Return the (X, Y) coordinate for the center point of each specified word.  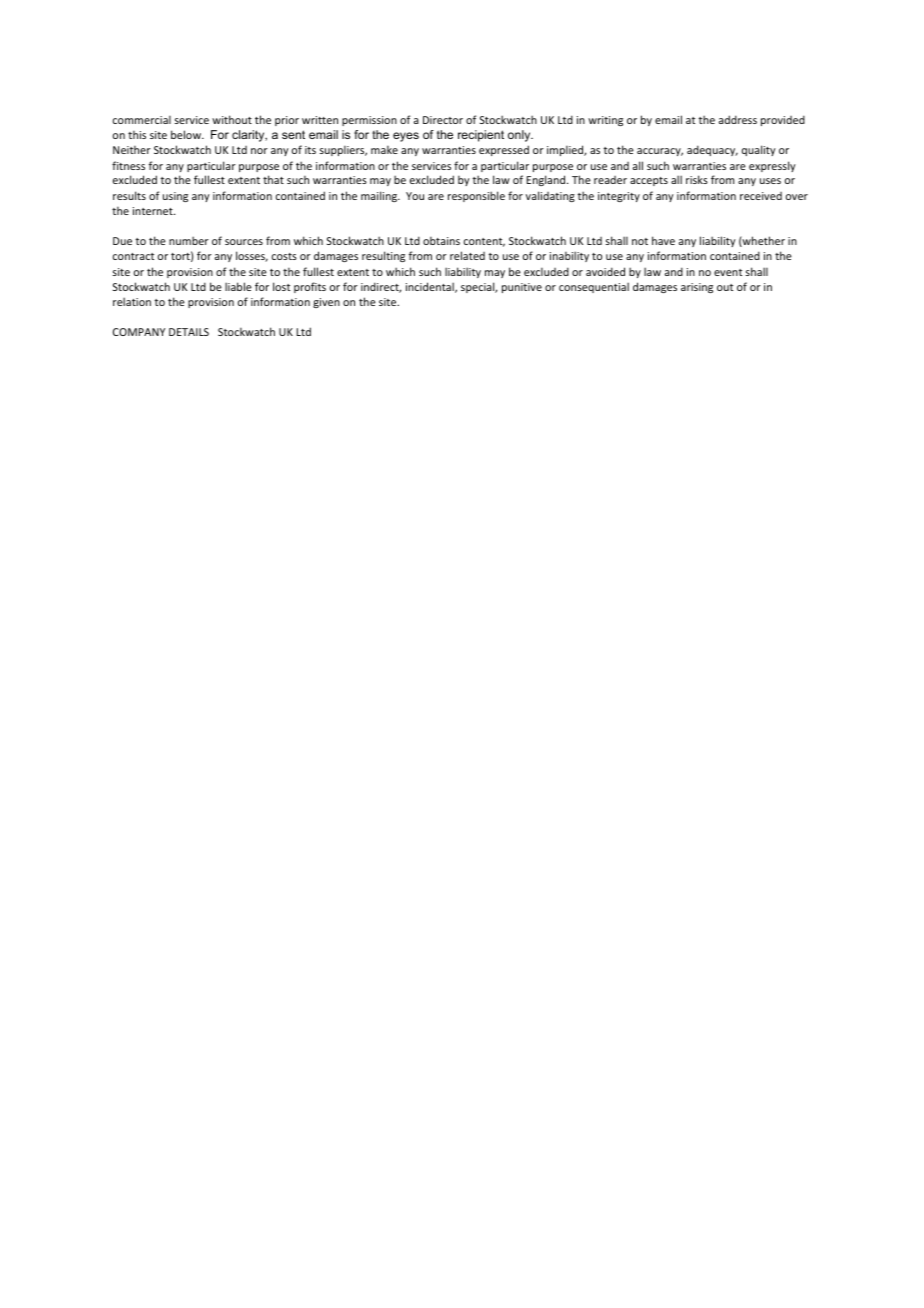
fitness (128, 165)
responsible (476, 196)
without (232, 119)
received (761, 196)
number (189, 240)
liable (238, 286)
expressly (772, 166)
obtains (441, 240)
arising (697, 288)
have (663, 240)
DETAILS (189, 332)
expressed (504, 150)
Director (443, 120)
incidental (431, 287)
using (175, 197)
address (738, 119)
